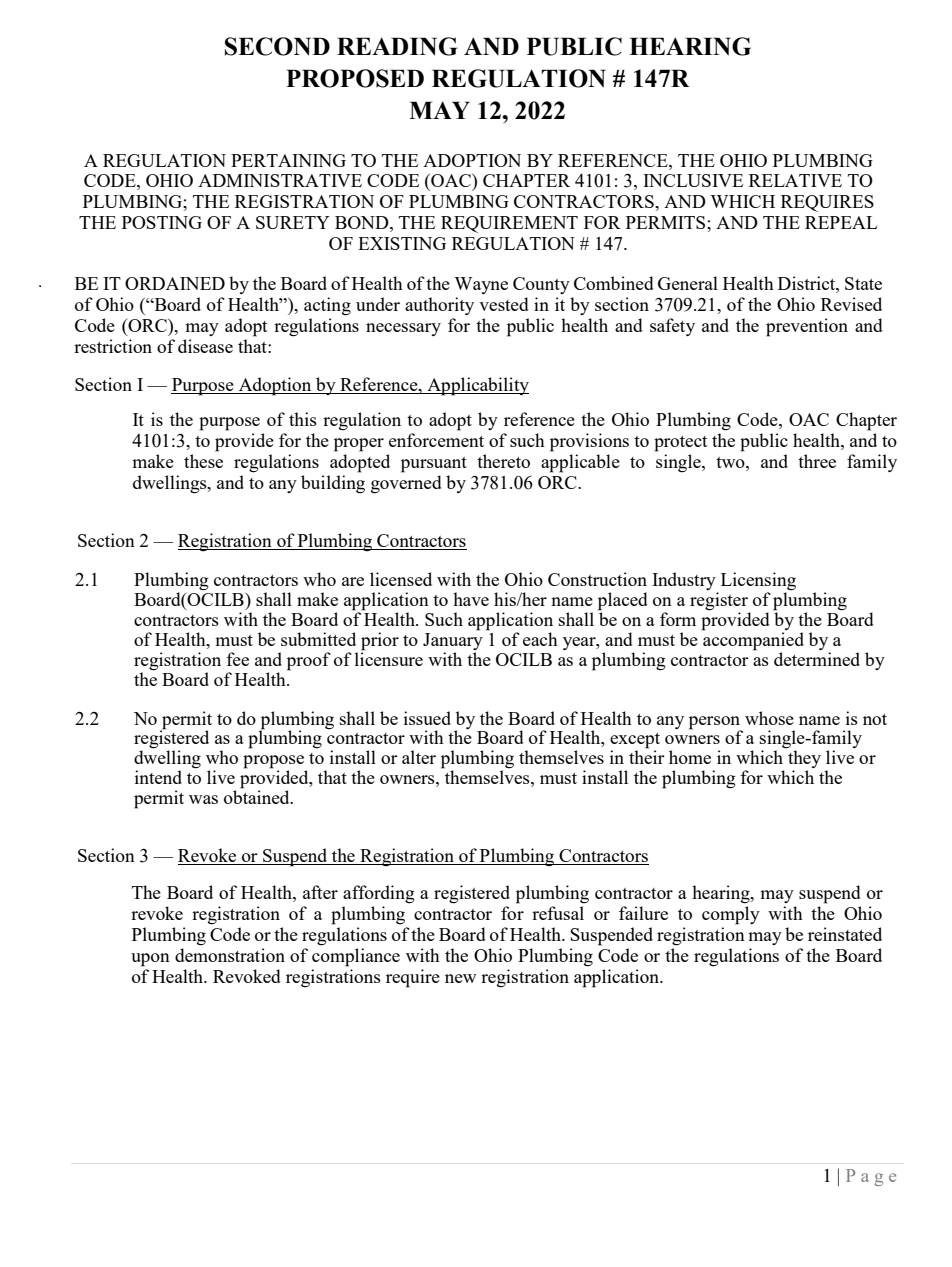  What do you see at coordinates (150, 960) in the page?
I see `upon` at bounding box center [150, 960].
